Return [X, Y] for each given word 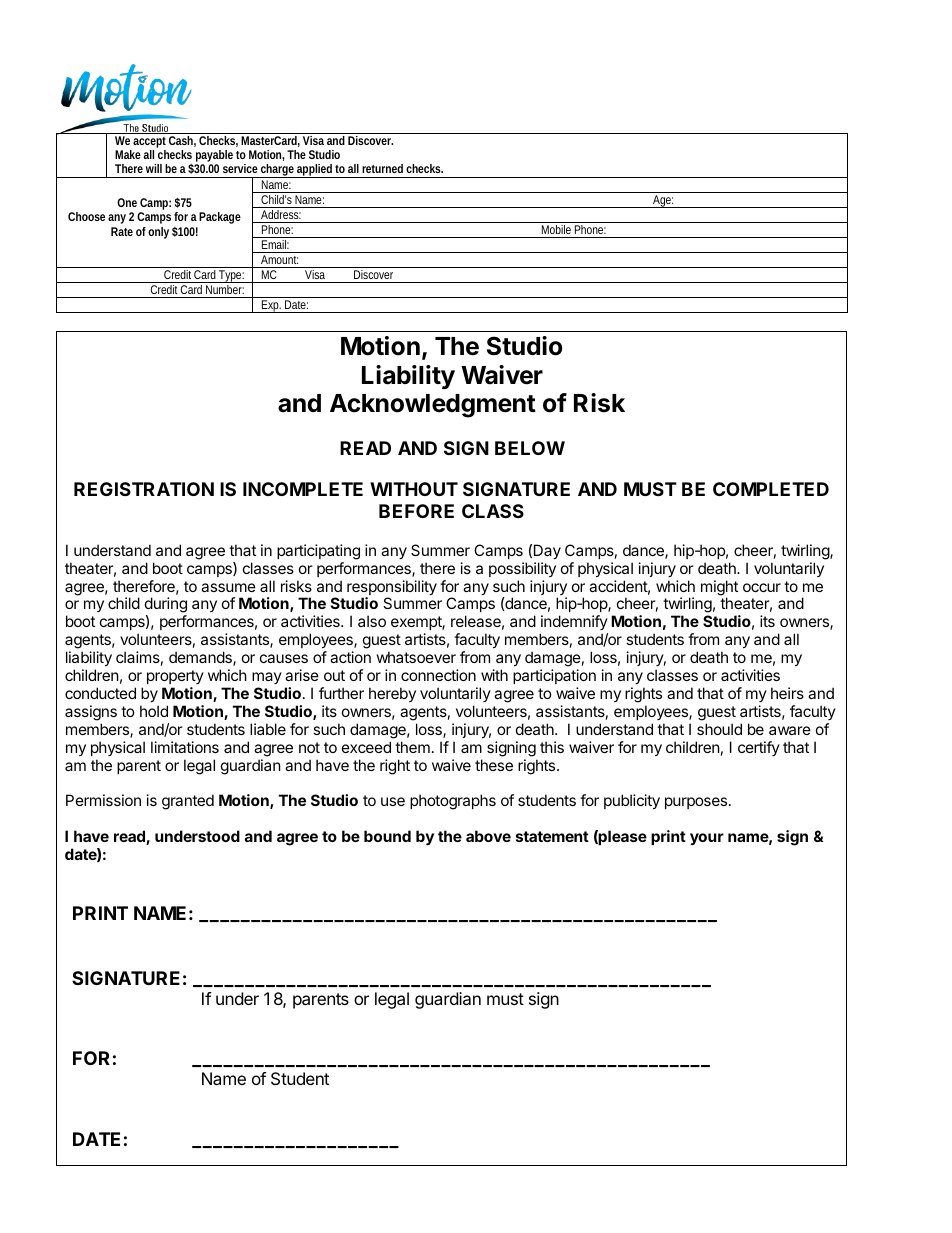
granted [188, 802]
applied [315, 171]
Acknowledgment [433, 406]
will [154, 168]
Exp [271, 306]
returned [382, 168]
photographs [453, 802]
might [719, 589]
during [166, 606]
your [707, 839]
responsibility [392, 589]
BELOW [530, 448]
